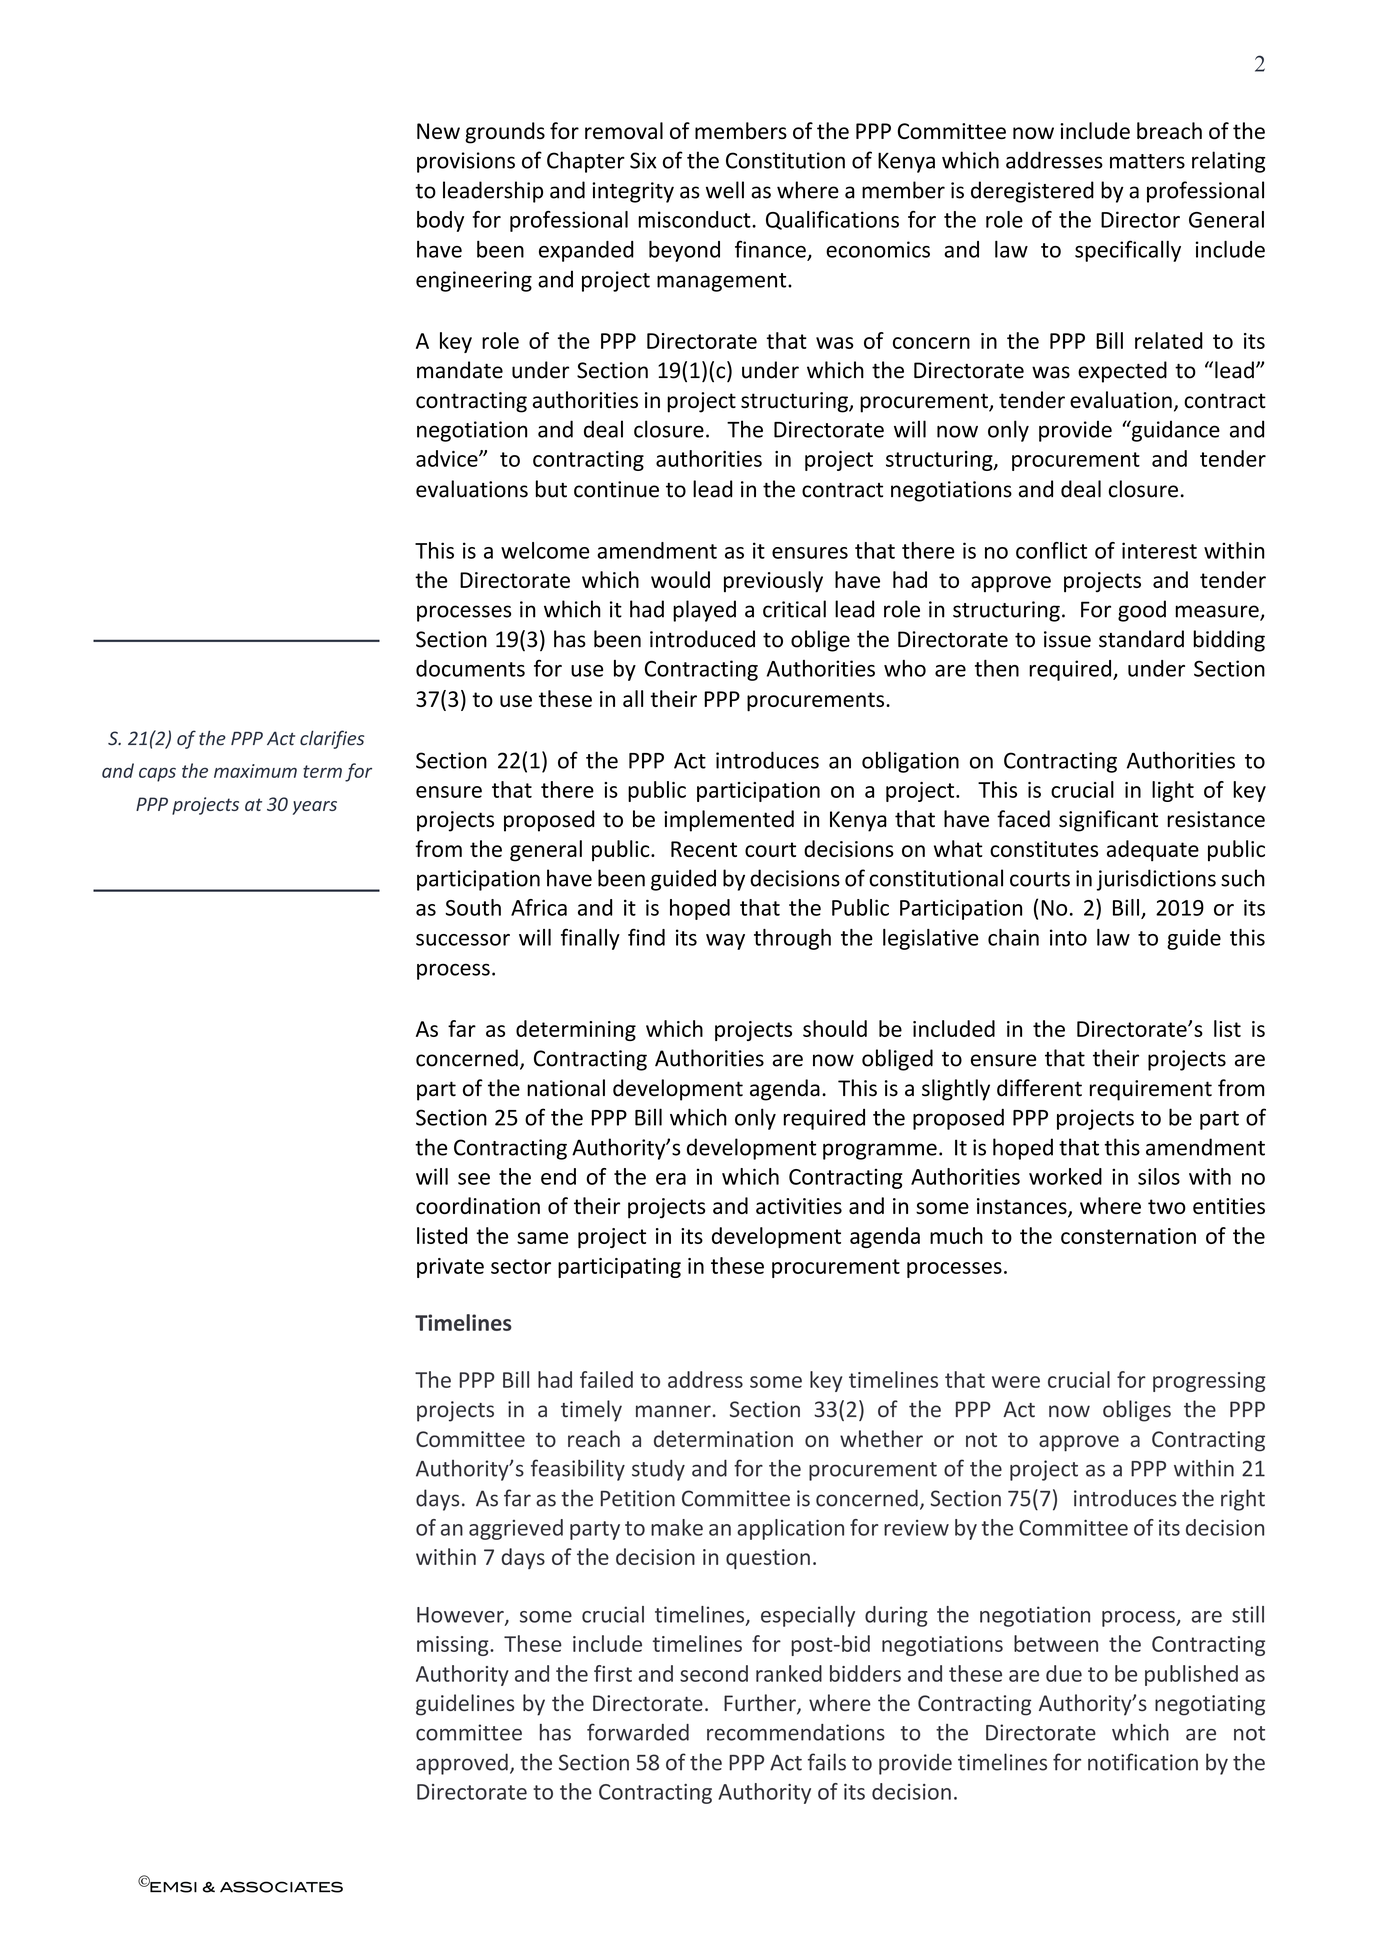  What do you see at coordinates (725, 190) in the document?
I see `well` at bounding box center [725, 190].
